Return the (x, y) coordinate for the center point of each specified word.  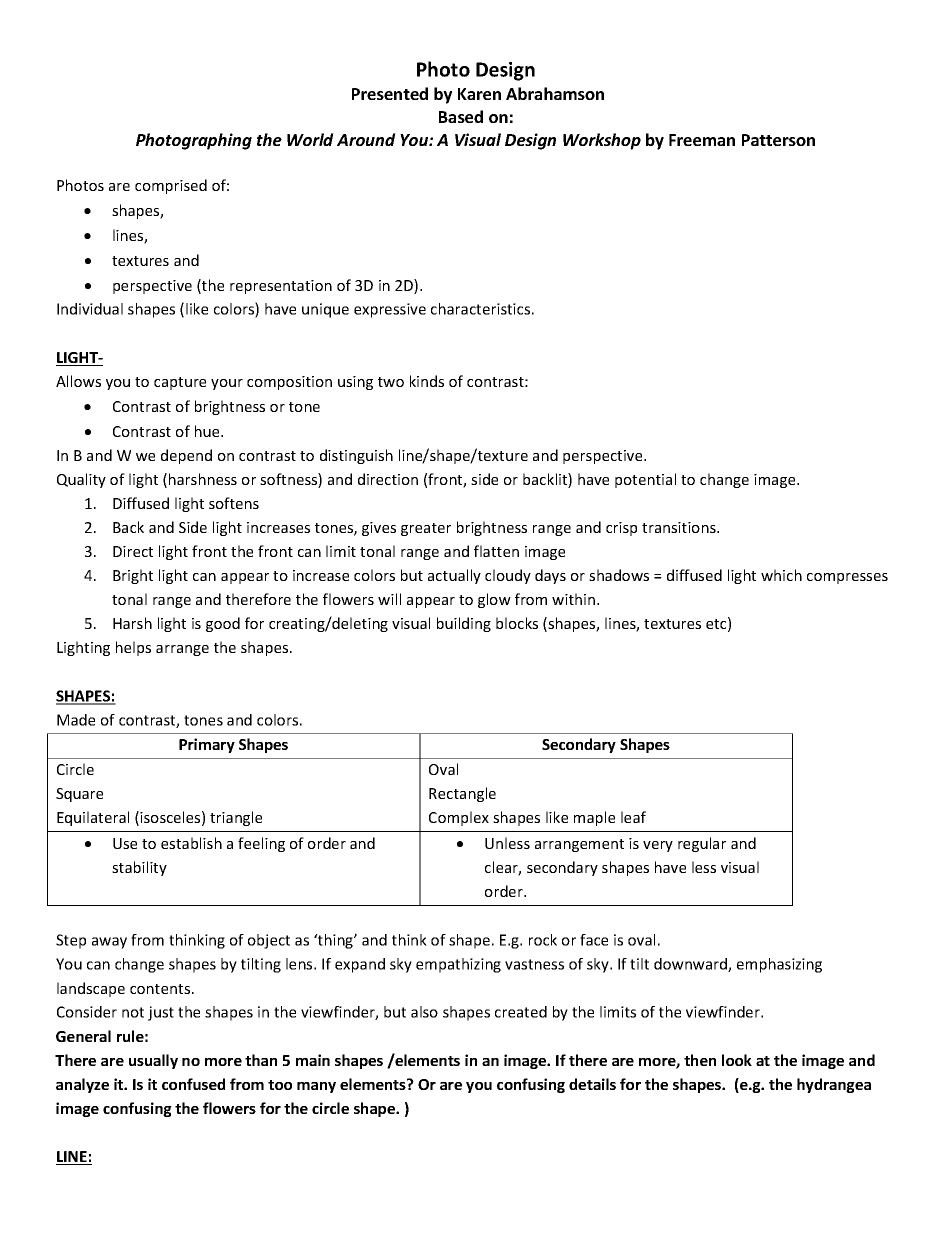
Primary (207, 745)
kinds (427, 381)
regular (702, 844)
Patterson (778, 140)
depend (186, 456)
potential (645, 480)
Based (461, 116)
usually (153, 1061)
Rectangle (462, 794)
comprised (171, 186)
